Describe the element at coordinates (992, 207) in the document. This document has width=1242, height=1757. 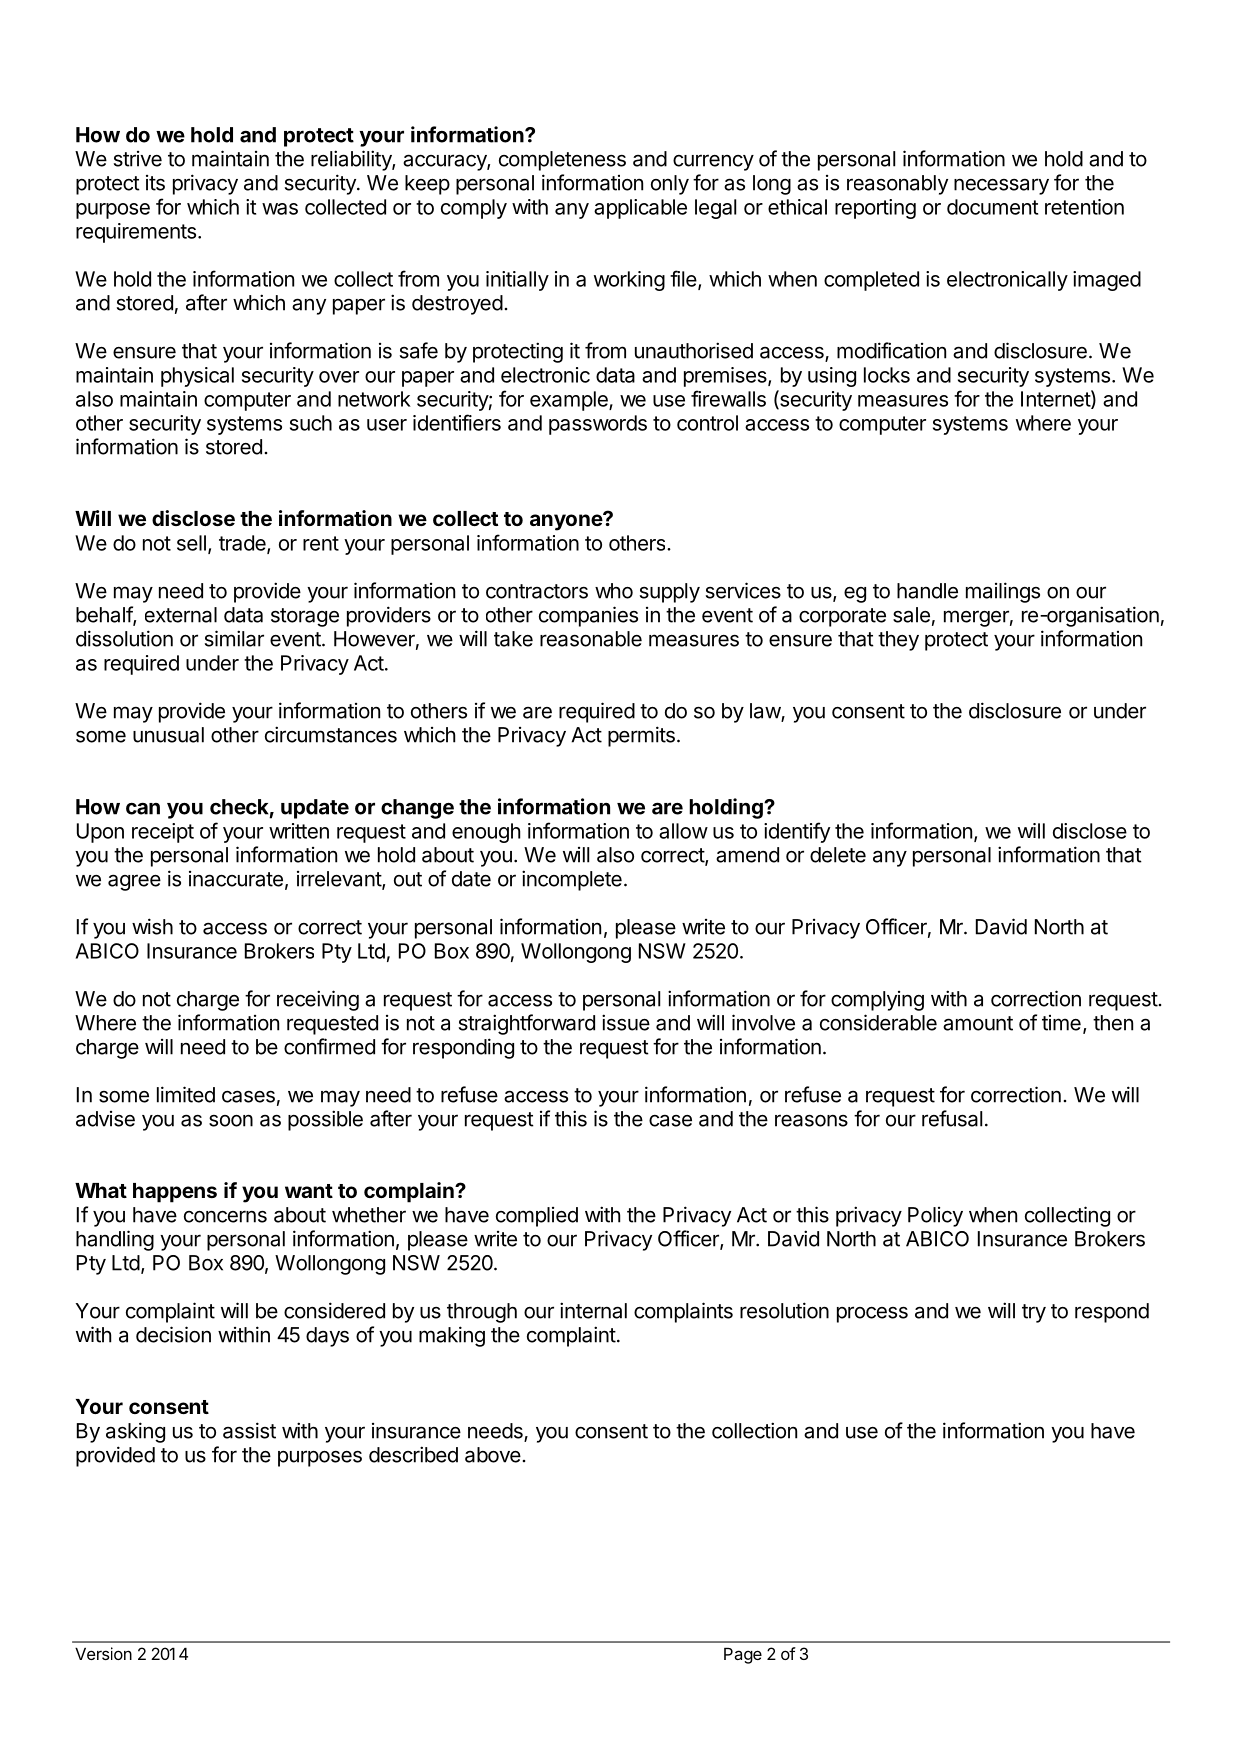
I see `document` at that location.
